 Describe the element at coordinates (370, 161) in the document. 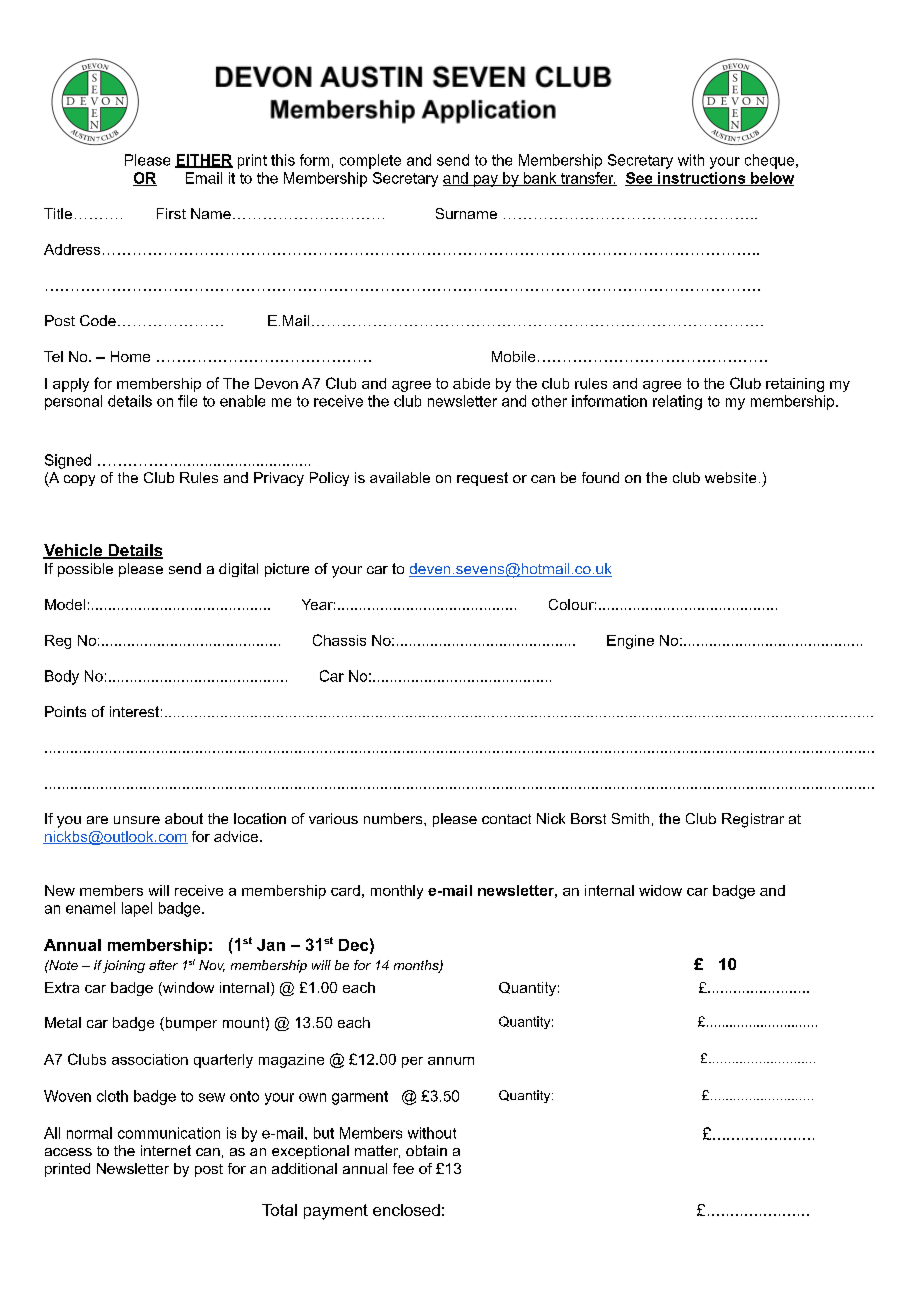

I see `complete` at that location.
